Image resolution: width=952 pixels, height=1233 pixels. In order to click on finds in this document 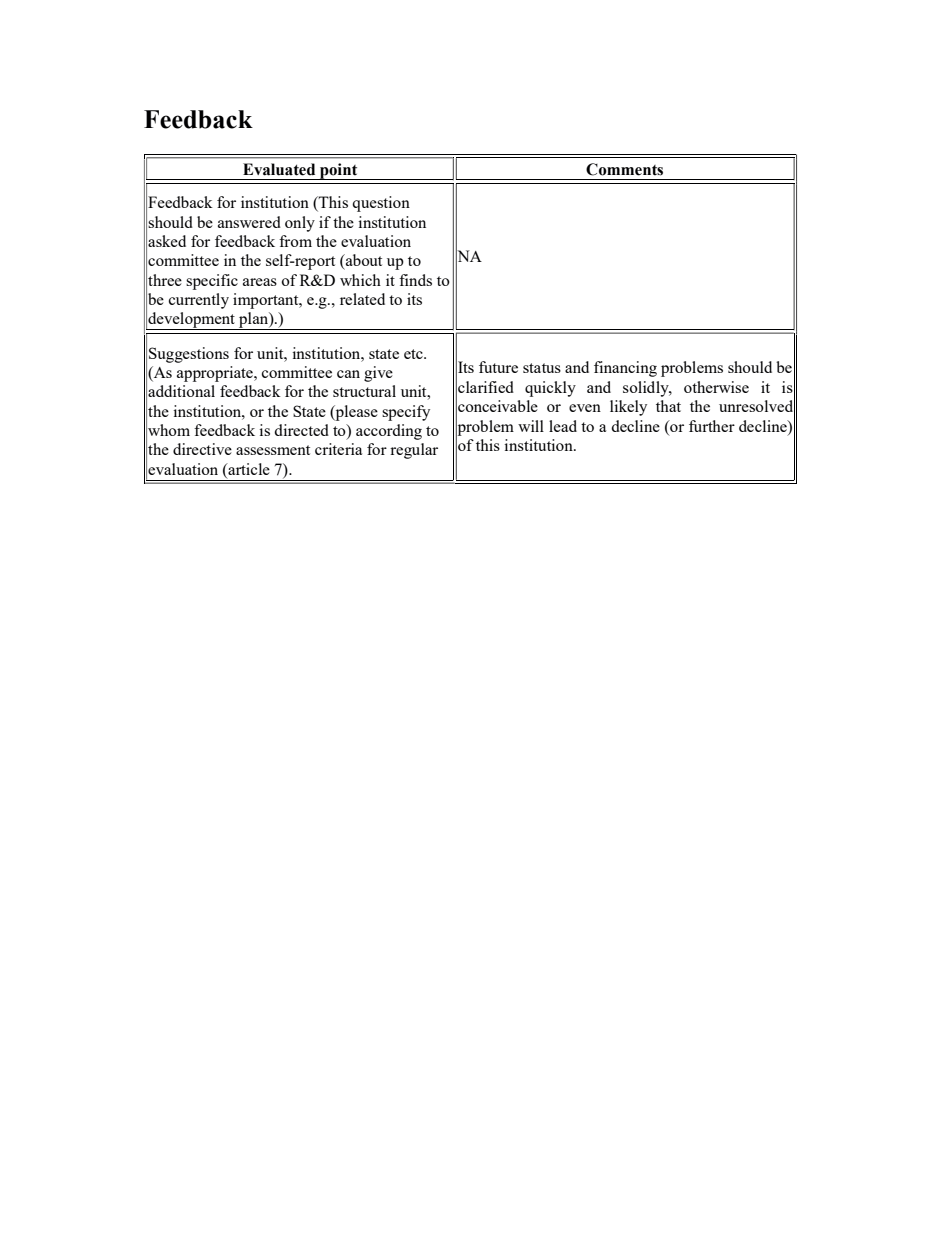, I will do `click(415, 280)`.
